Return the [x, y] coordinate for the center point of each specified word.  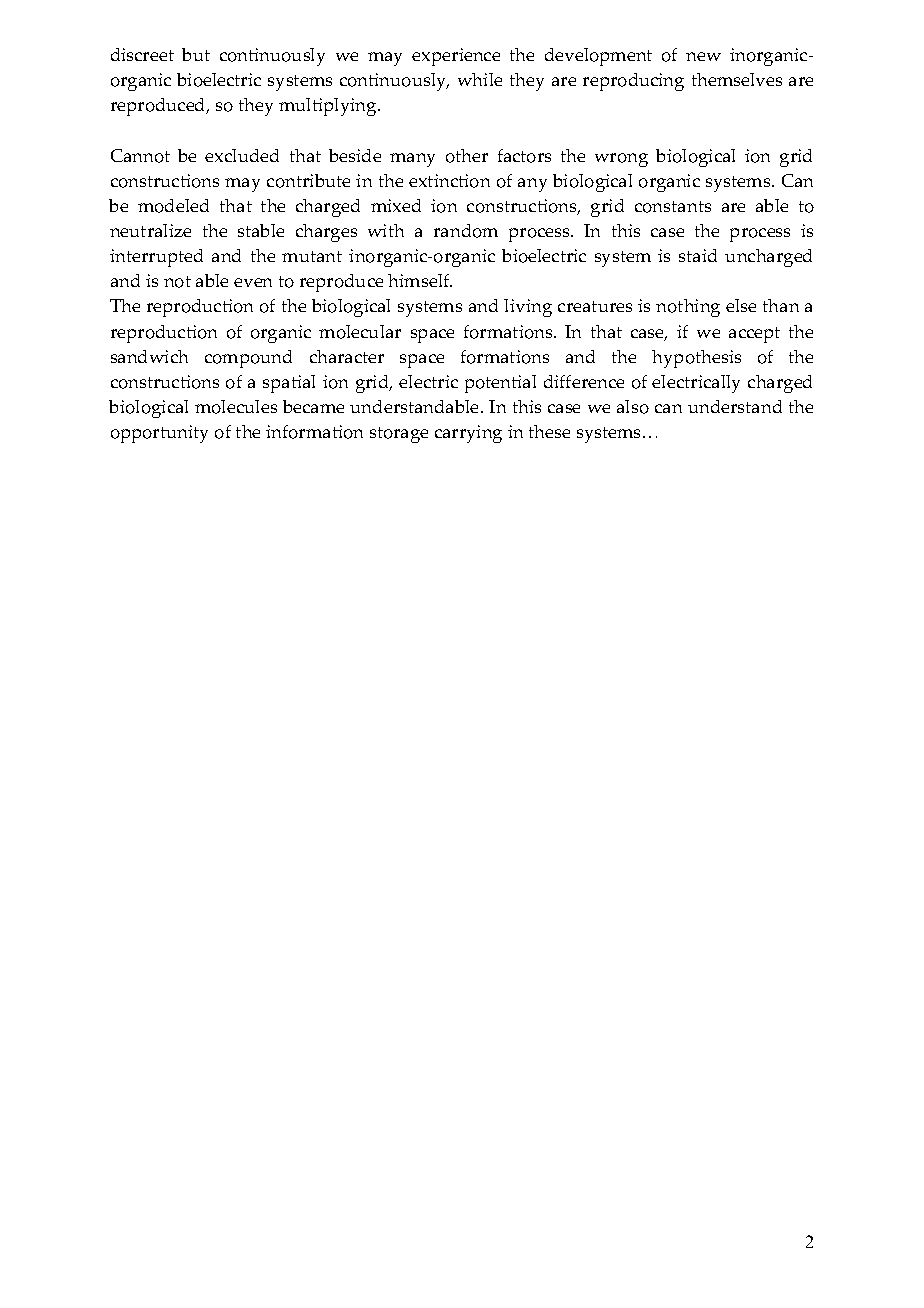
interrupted [156, 258]
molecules [236, 407]
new [703, 56]
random [466, 231]
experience [456, 57]
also [633, 407]
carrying [468, 434]
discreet [142, 54]
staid [698, 255]
